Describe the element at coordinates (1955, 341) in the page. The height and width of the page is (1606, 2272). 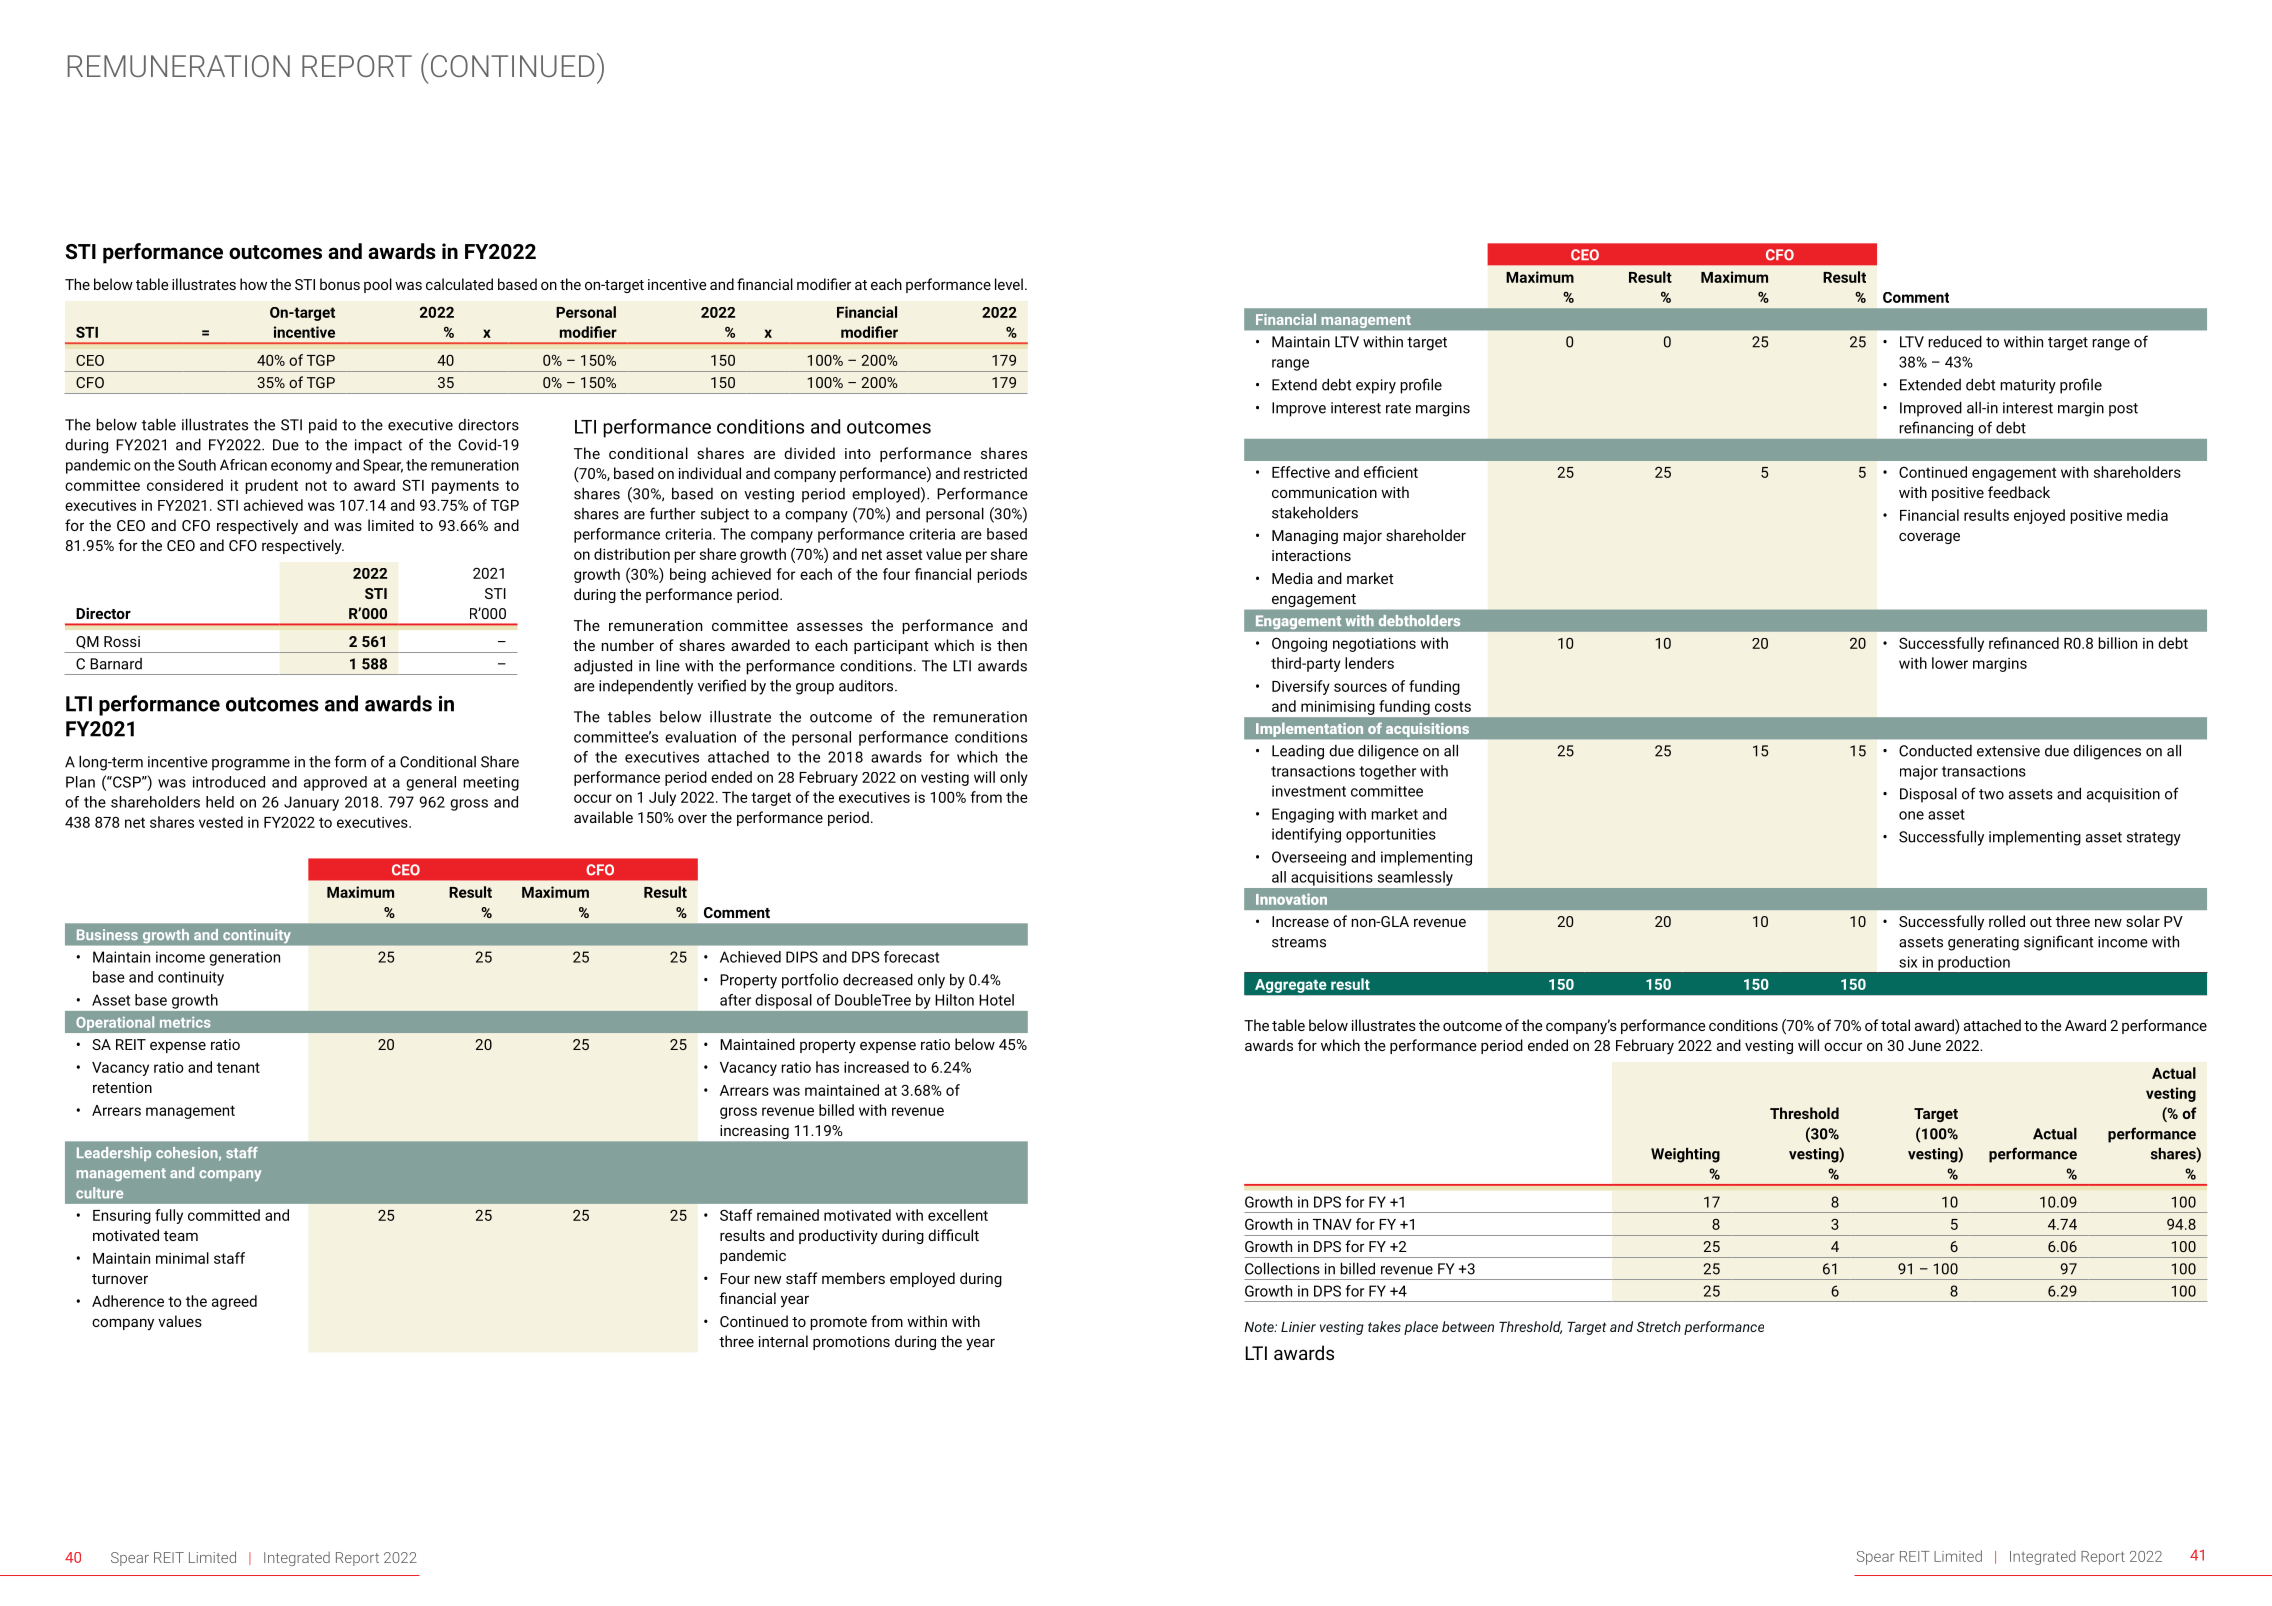
I see `reduced` at that location.
